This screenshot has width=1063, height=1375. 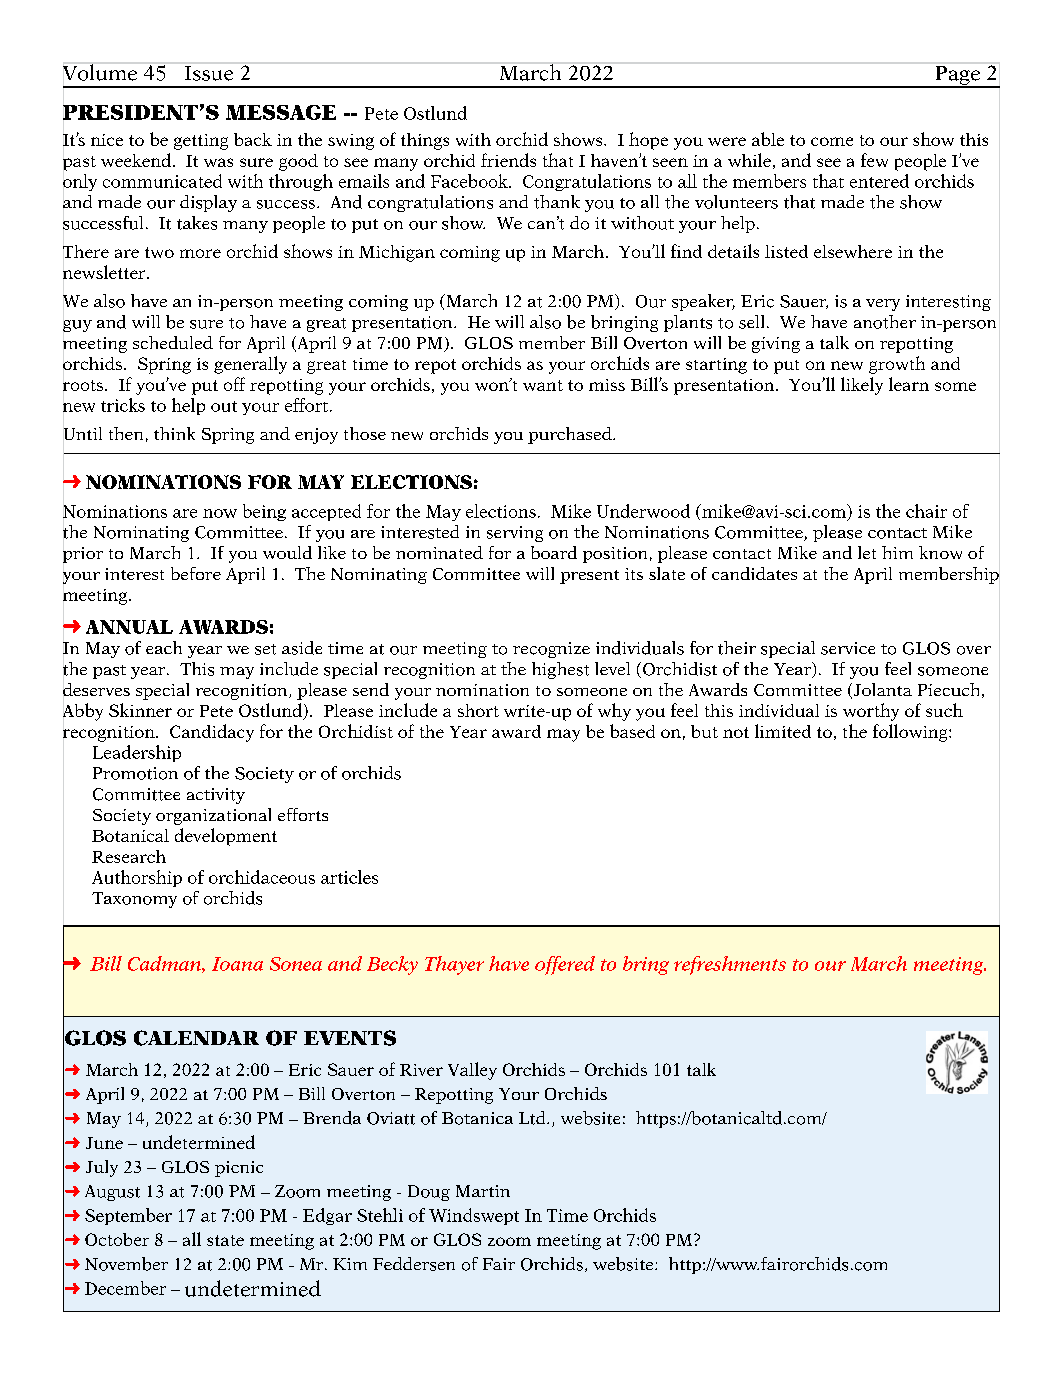 What do you see at coordinates (201, 142) in the screenshot?
I see `getting` at bounding box center [201, 142].
